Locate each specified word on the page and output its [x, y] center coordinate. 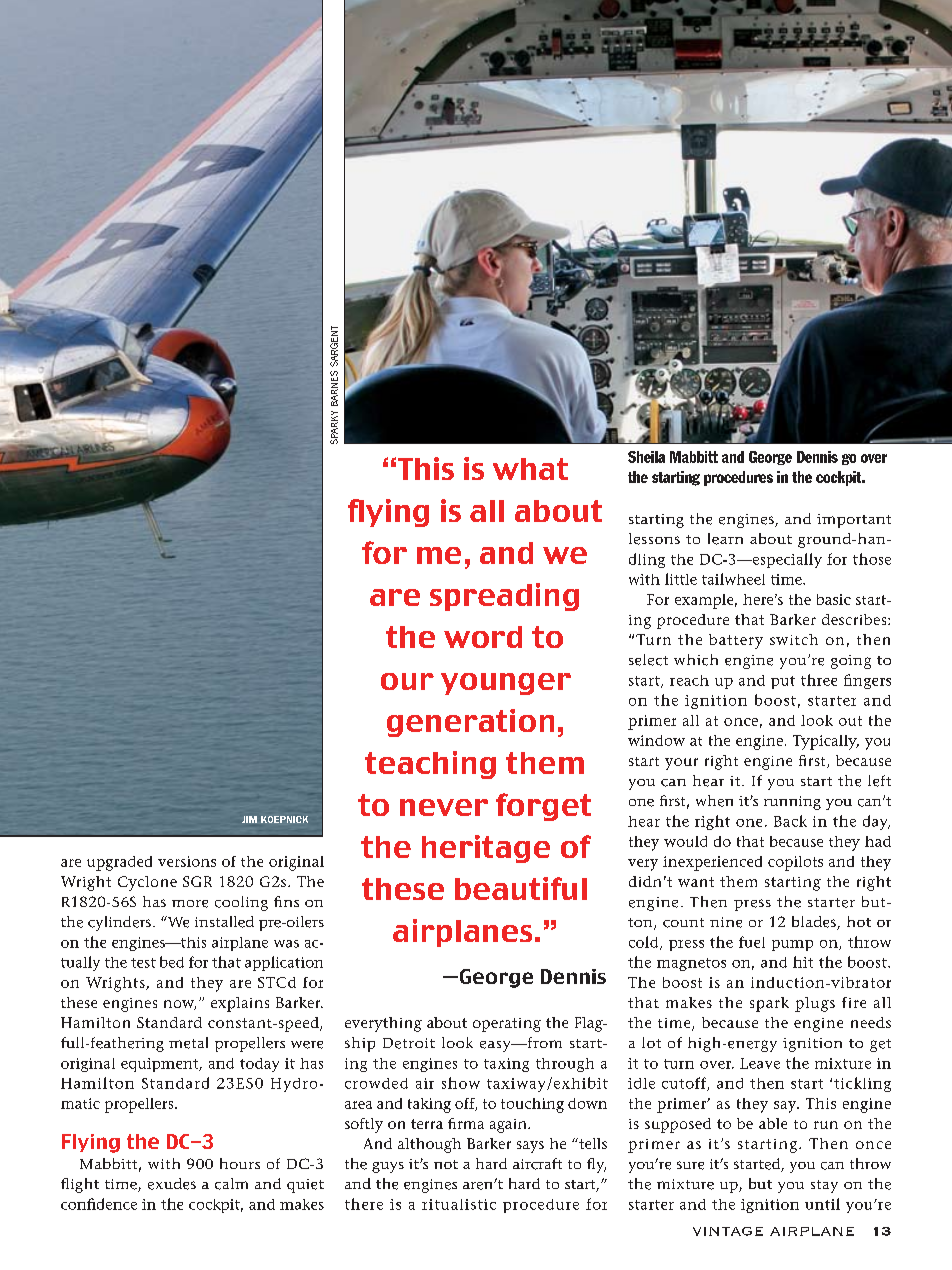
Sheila [646, 457]
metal [188, 1043]
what [530, 469]
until [822, 1204]
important [854, 521]
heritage [486, 849]
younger [506, 684]
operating [507, 1025]
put [783, 682]
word [483, 637]
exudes [172, 1184]
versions [187, 861]
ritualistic [459, 1204]
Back [790, 821]
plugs [815, 1004]
